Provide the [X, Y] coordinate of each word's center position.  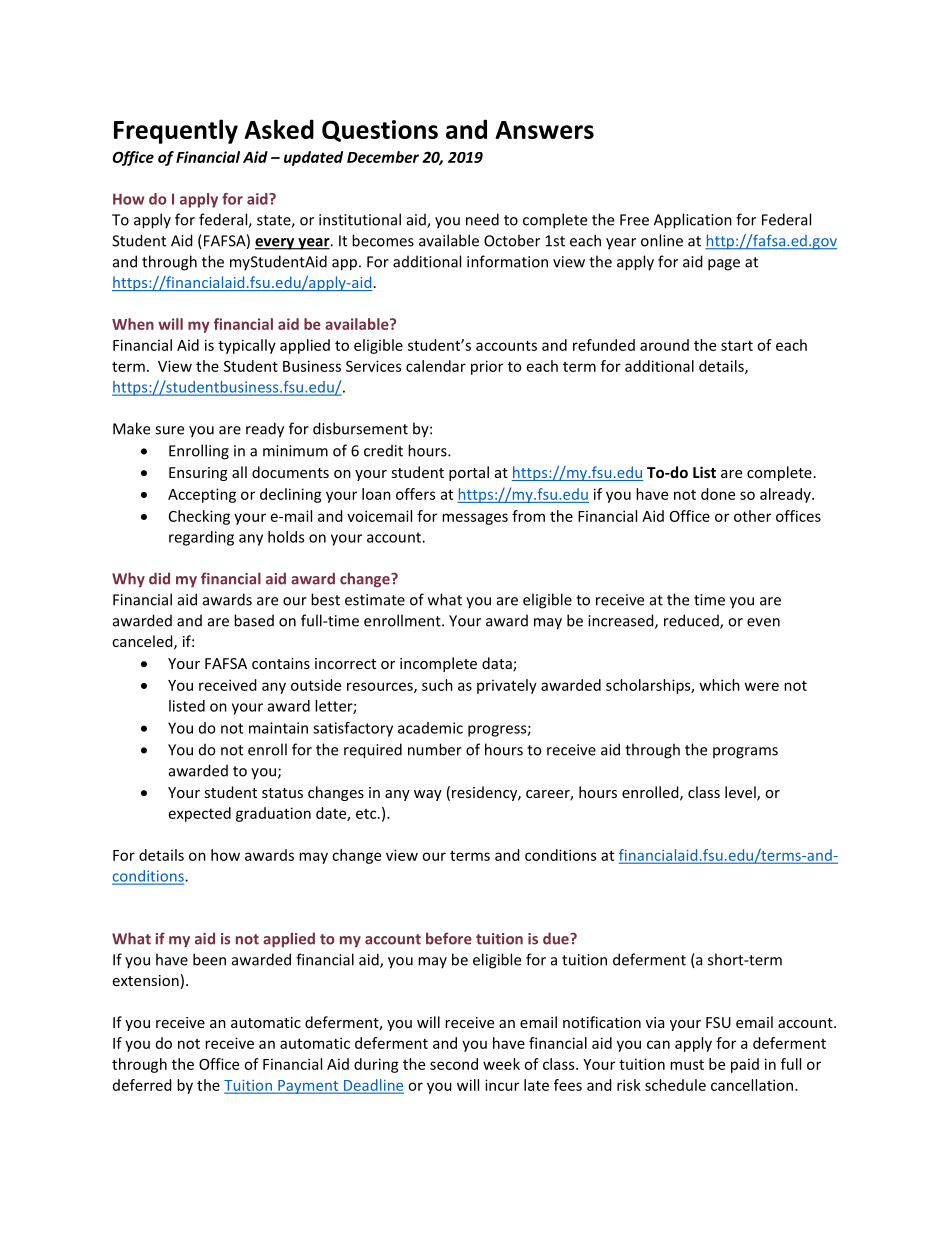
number [435, 749]
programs [745, 753]
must [687, 1065]
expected [200, 814]
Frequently [176, 131]
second [454, 1064]
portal [469, 473]
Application [693, 221]
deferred [142, 1085]
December [383, 157]
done [718, 494]
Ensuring [198, 474]
